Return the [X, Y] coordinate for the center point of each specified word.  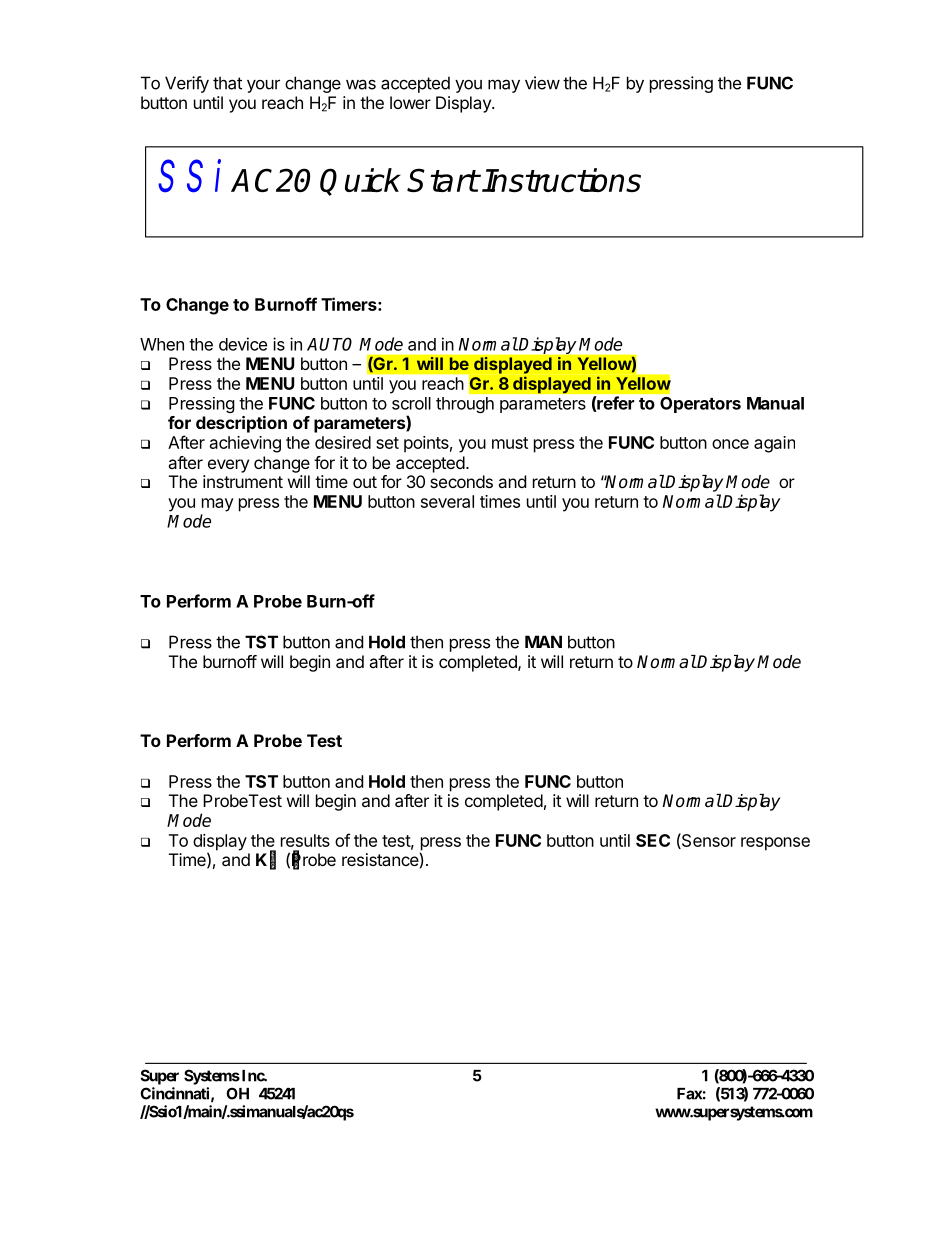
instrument [243, 481]
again [774, 444]
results [305, 840]
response [775, 844]
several [447, 501]
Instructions [561, 180]
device [243, 344]
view [542, 83]
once [730, 444]
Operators [700, 405]
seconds [461, 481]
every [228, 466]
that [227, 83]
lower [410, 102]
